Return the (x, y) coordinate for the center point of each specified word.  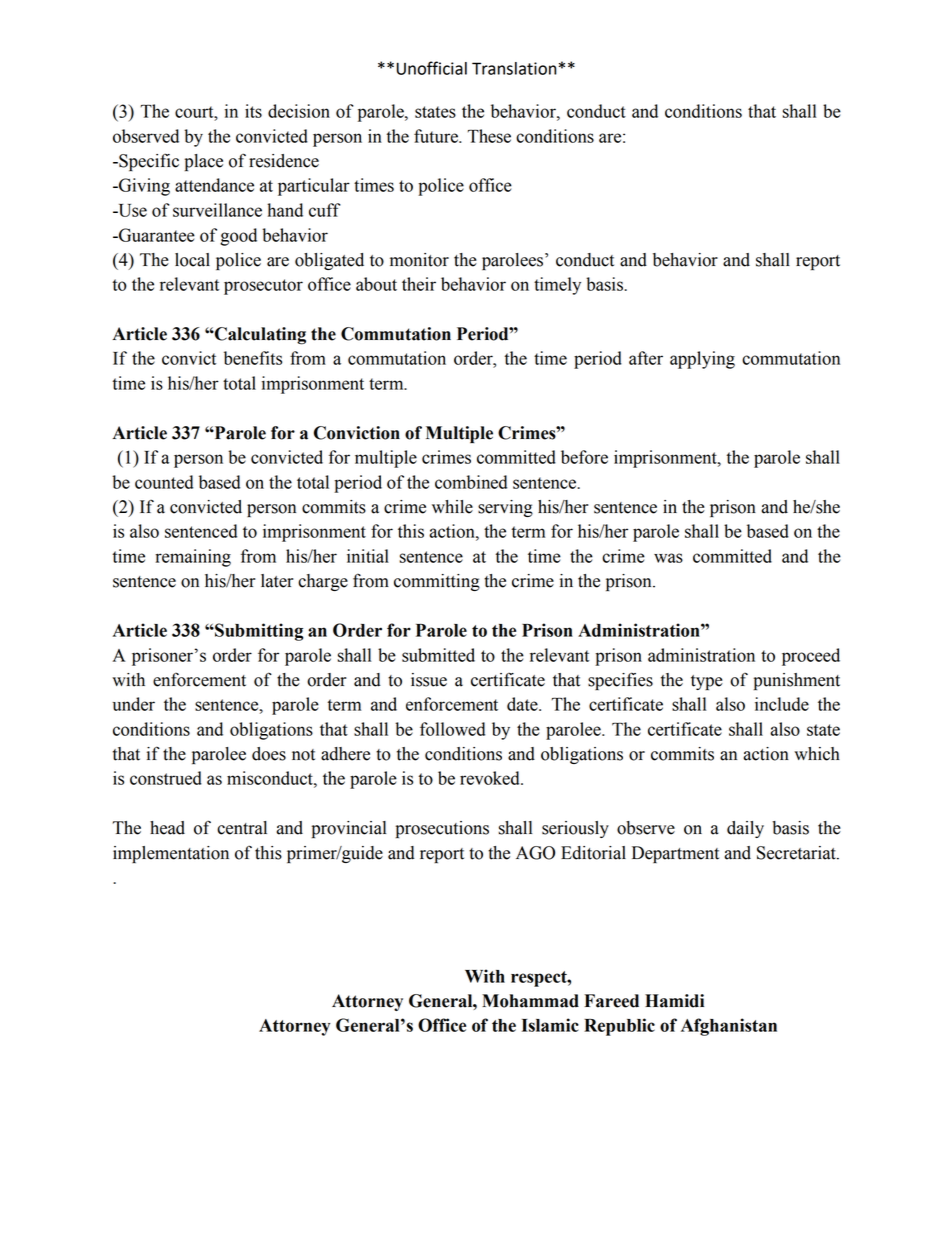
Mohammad (530, 1001)
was (668, 558)
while (452, 507)
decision (299, 111)
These (489, 136)
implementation (171, 854)
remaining (193, 558)
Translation (514, 68)
